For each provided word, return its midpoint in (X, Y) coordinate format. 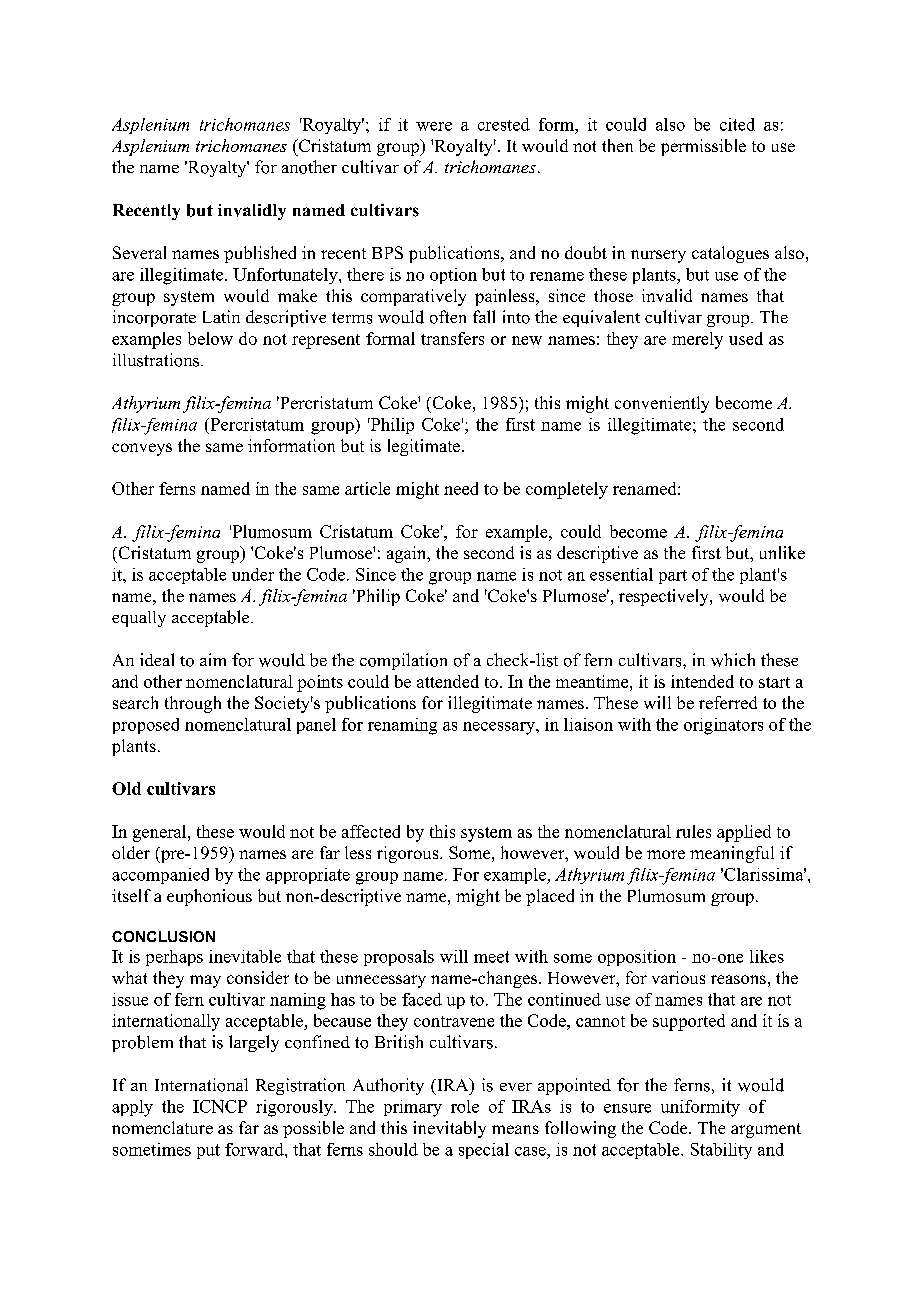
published (260, 254)
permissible (703, 147)
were (434, 126)
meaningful (732, 854)
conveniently (662, 404)
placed (550, 897)
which (733, 660)
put (208, 1151)
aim (213, 659)
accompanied (160, 876)
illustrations (157, 360)
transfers (452, 338)
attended (448, 681)
